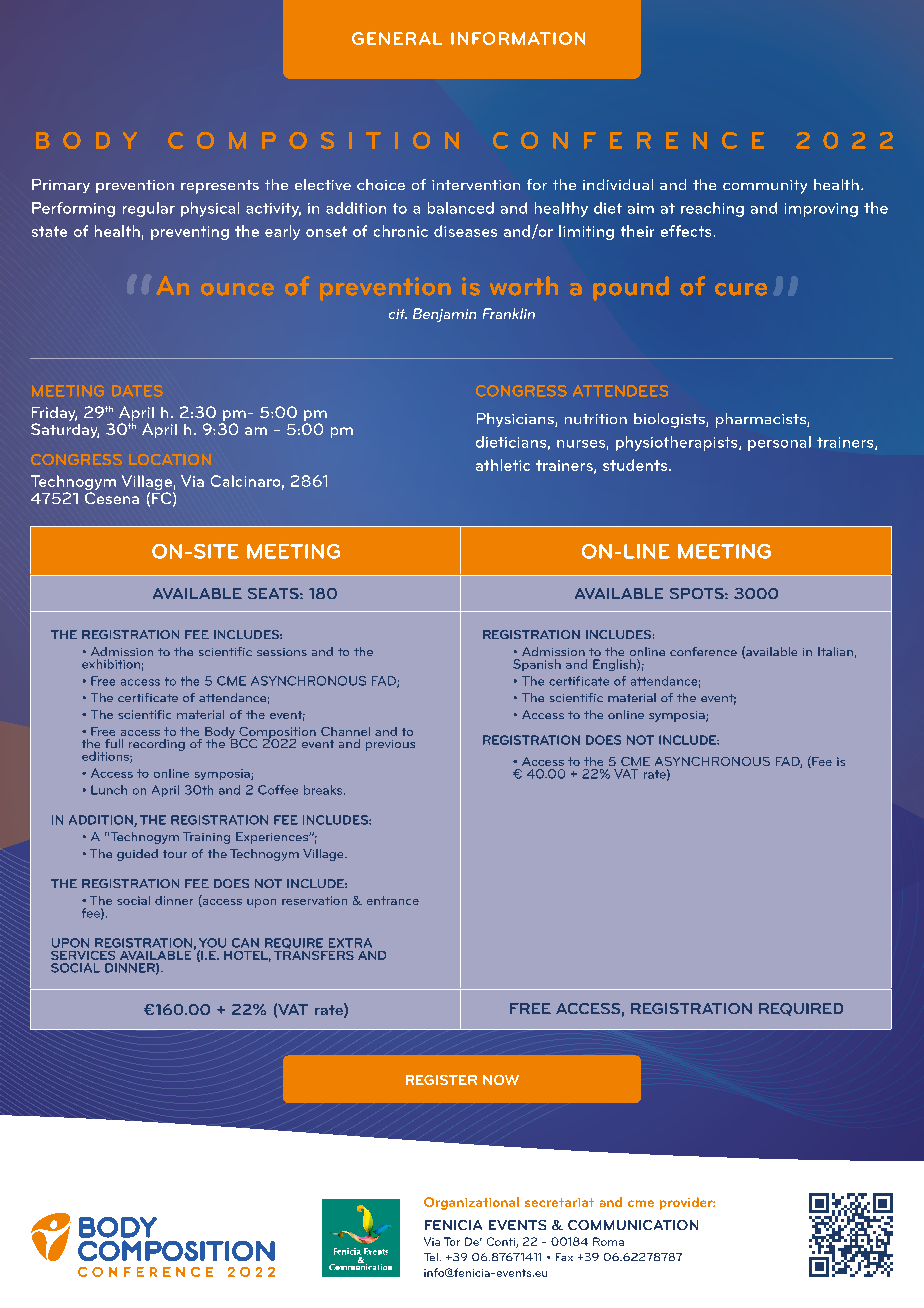  I want to click on entrance, so click(393, 900).
